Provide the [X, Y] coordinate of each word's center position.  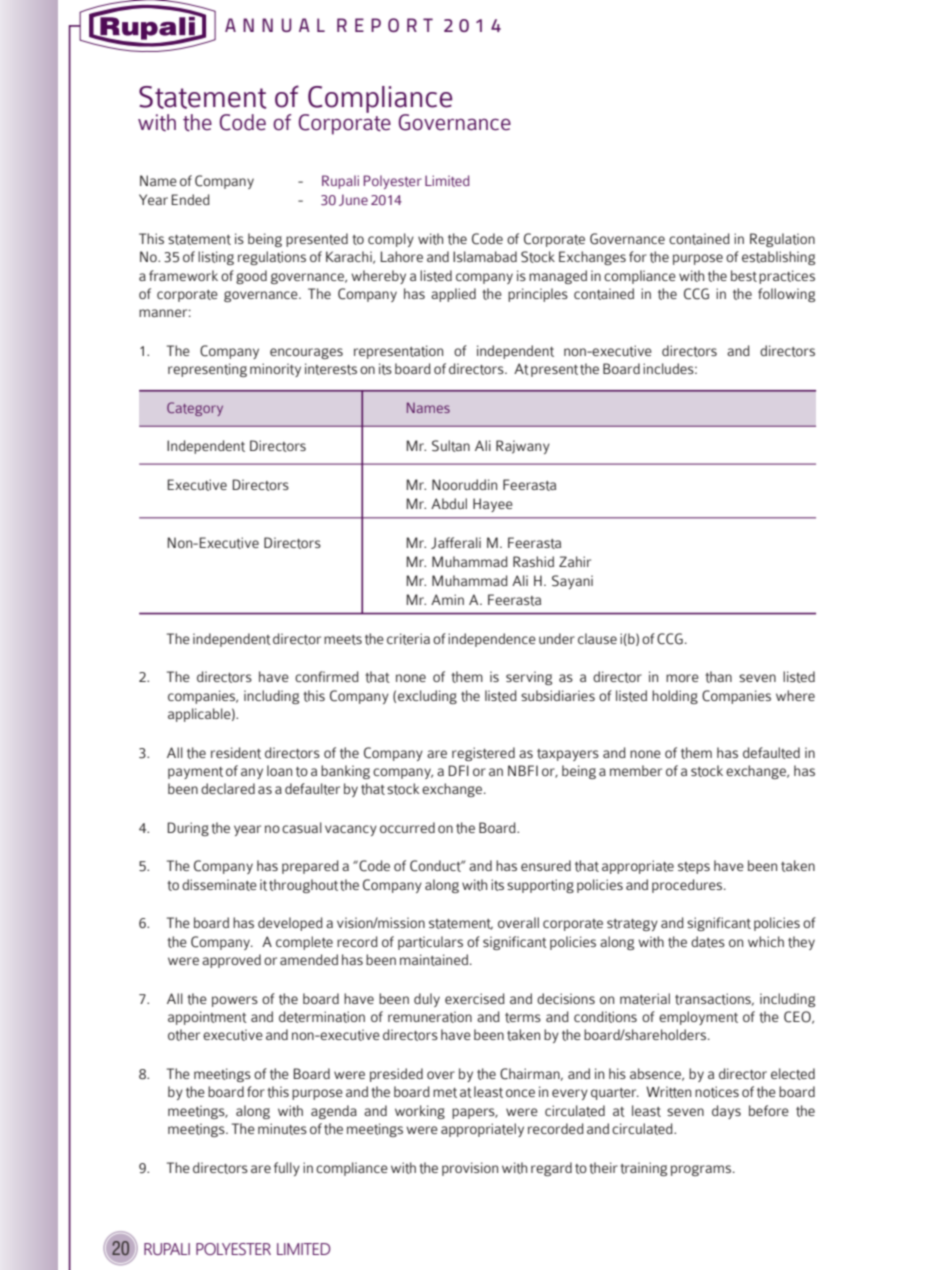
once [520, 1093]
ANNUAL [275, 25]
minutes [282, 1129]
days [726, 1112]
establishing [778, 258]
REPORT [385, 25]
